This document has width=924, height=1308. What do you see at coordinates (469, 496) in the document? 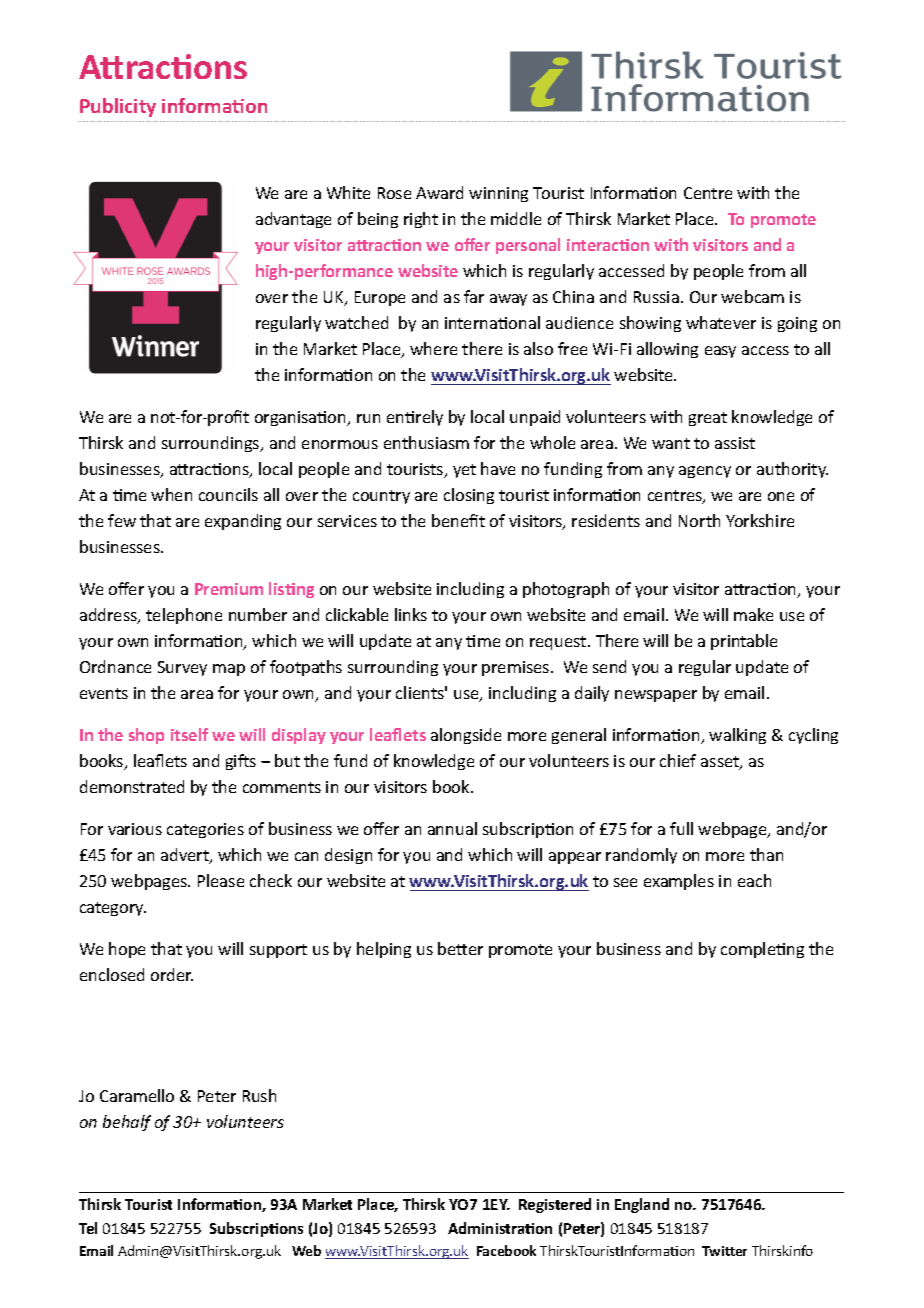
I see `closing` at bounding box center [469, 496].
